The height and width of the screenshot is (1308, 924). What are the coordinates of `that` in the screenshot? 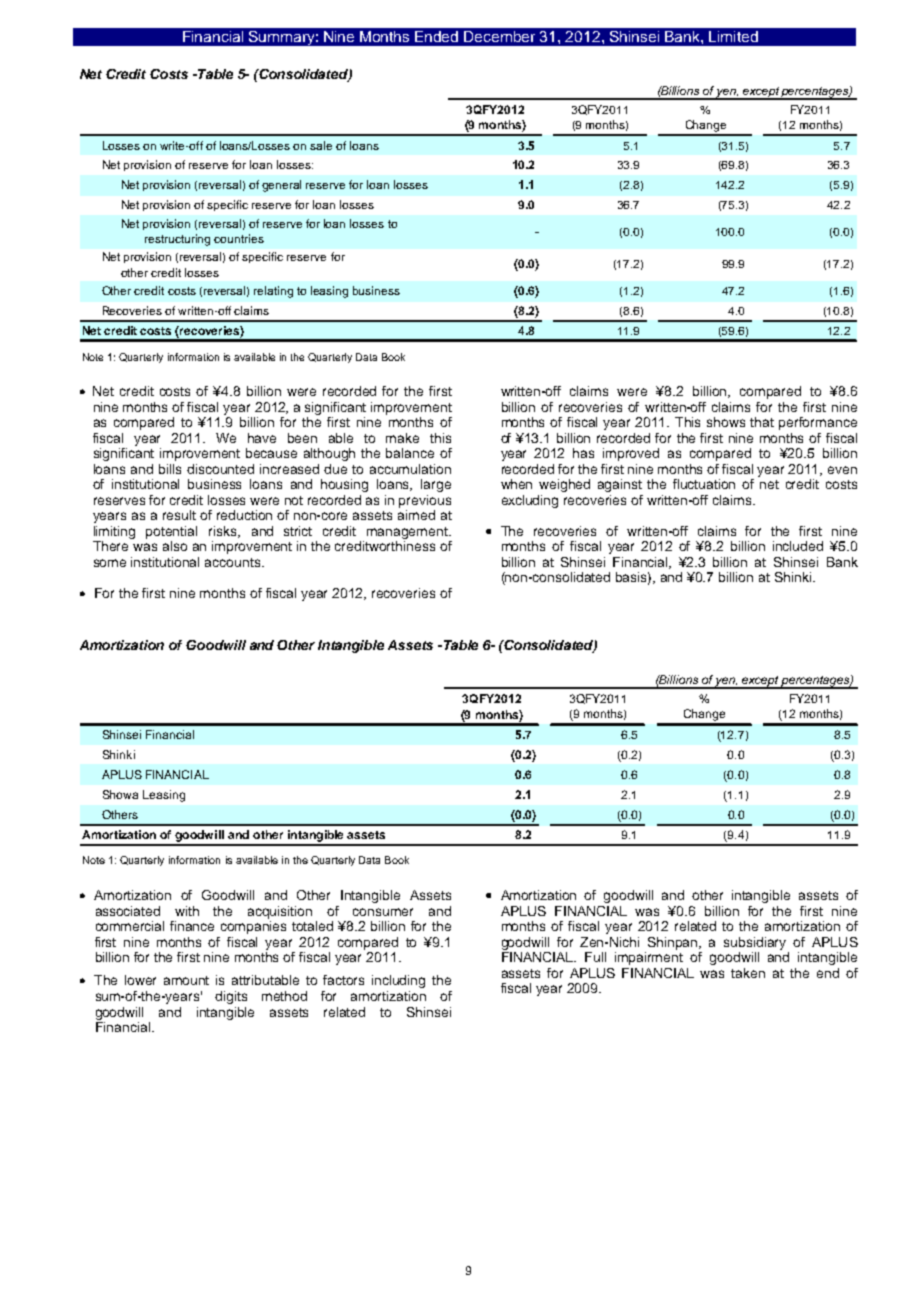 It's located at (762, 422).
